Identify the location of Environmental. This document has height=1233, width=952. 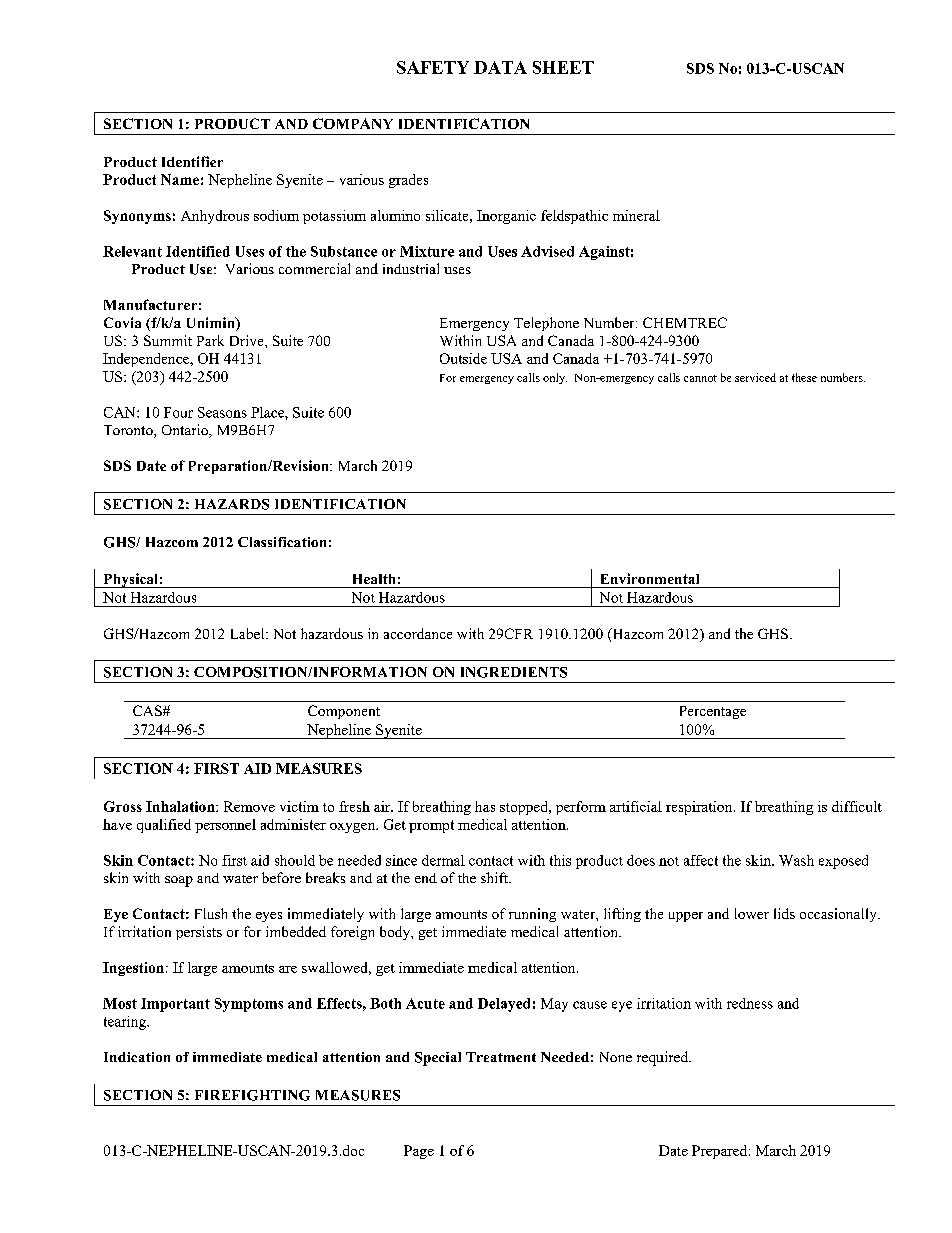
(650, 578).
